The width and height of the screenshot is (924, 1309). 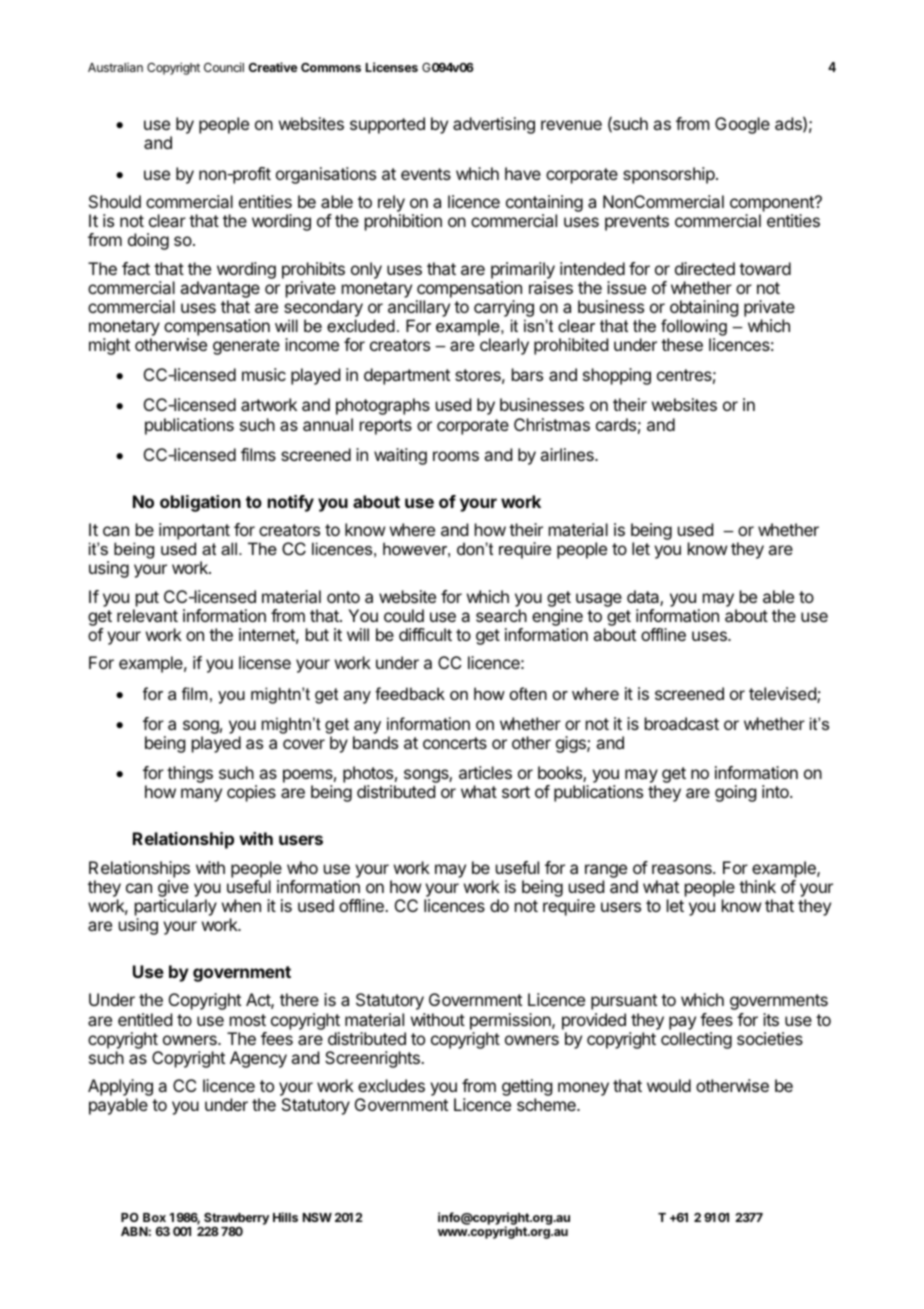 I want to click on collecting, so click(x=696, y=1040).
